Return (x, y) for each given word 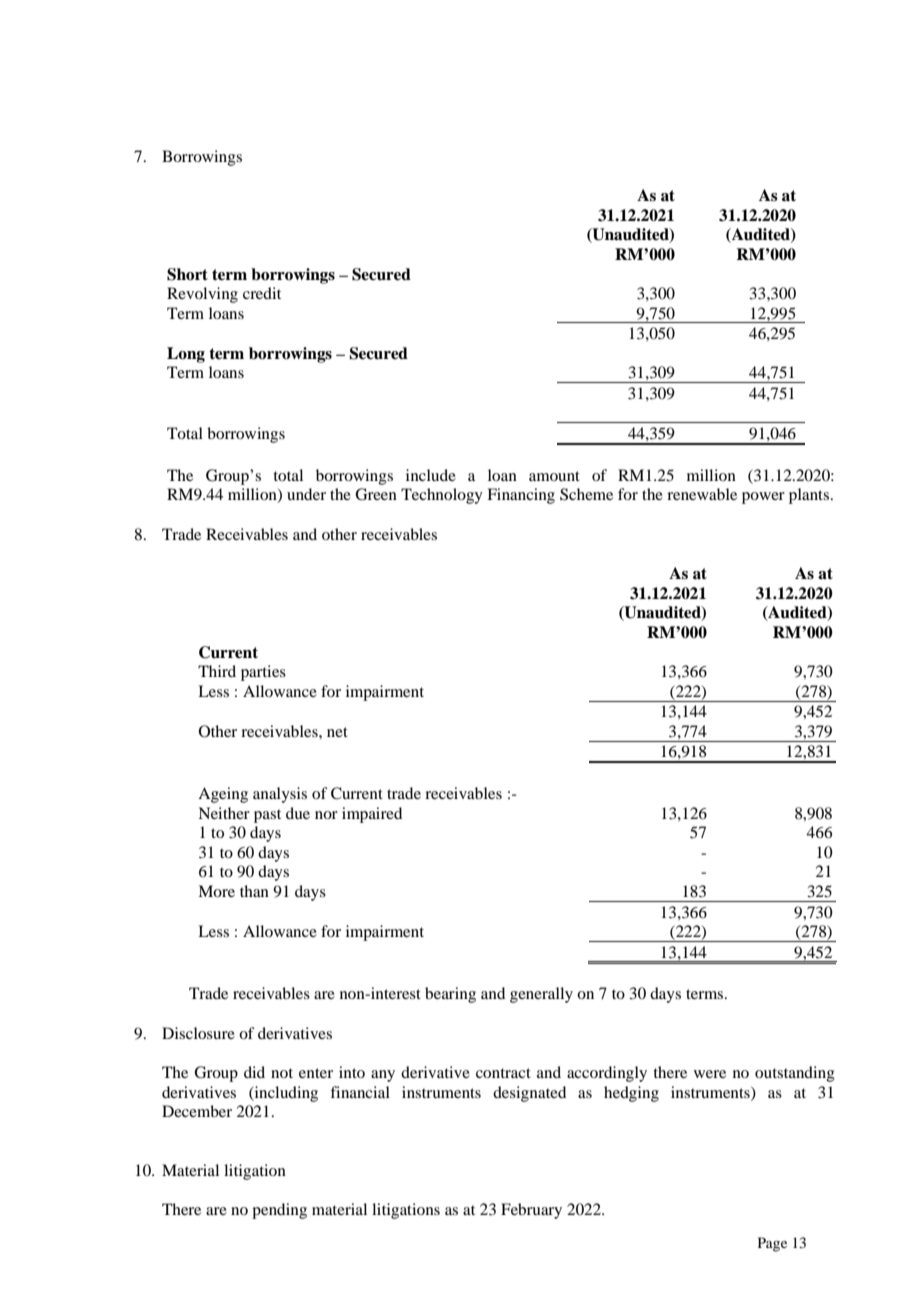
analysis (280, 795)
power (763, 498)
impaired (372, 815)
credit (262, 293)
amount (554, 476)
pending (279, 1211)
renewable (702, 494)
